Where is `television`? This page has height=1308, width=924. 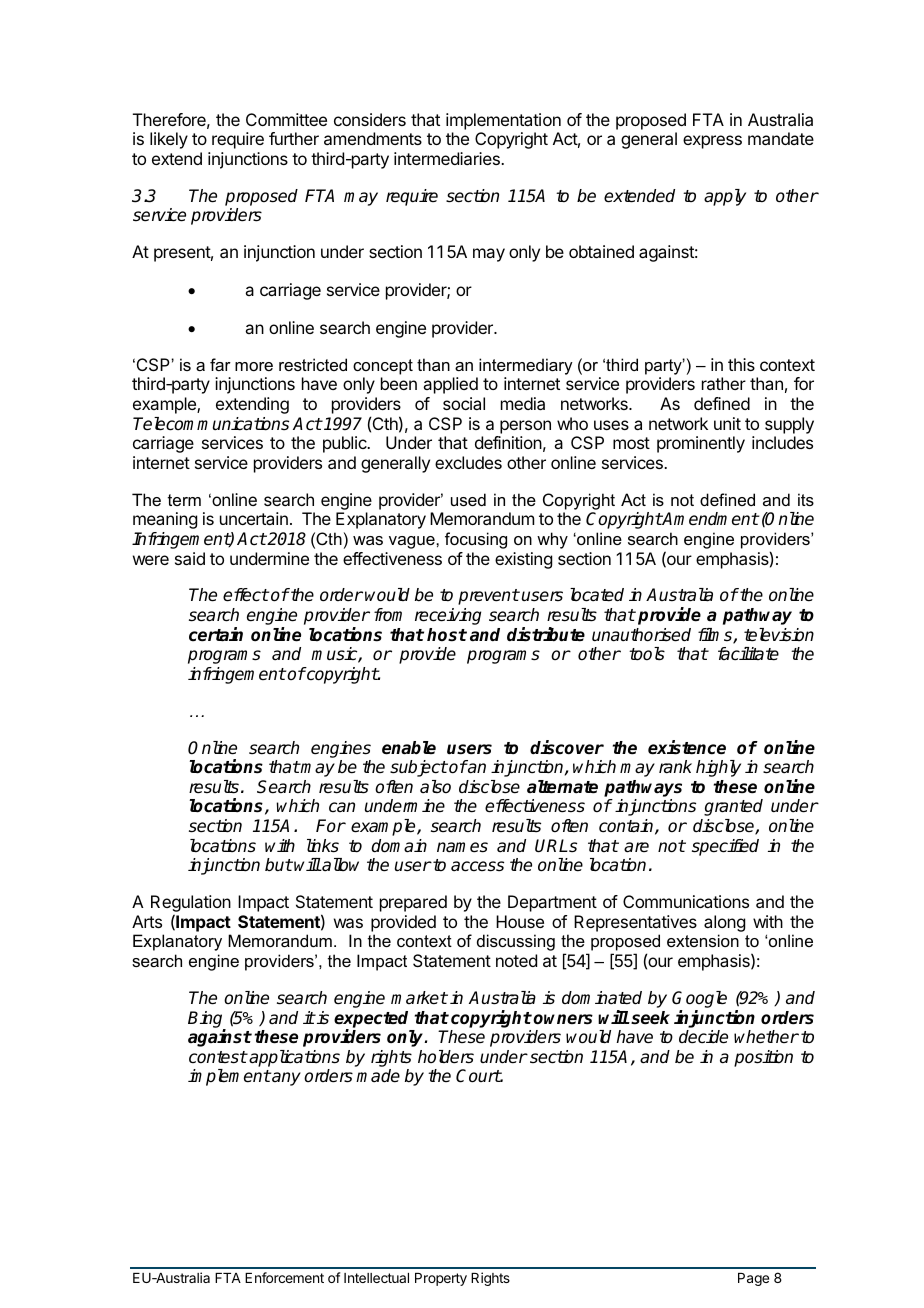
television is located at coordinates (779, 635).
